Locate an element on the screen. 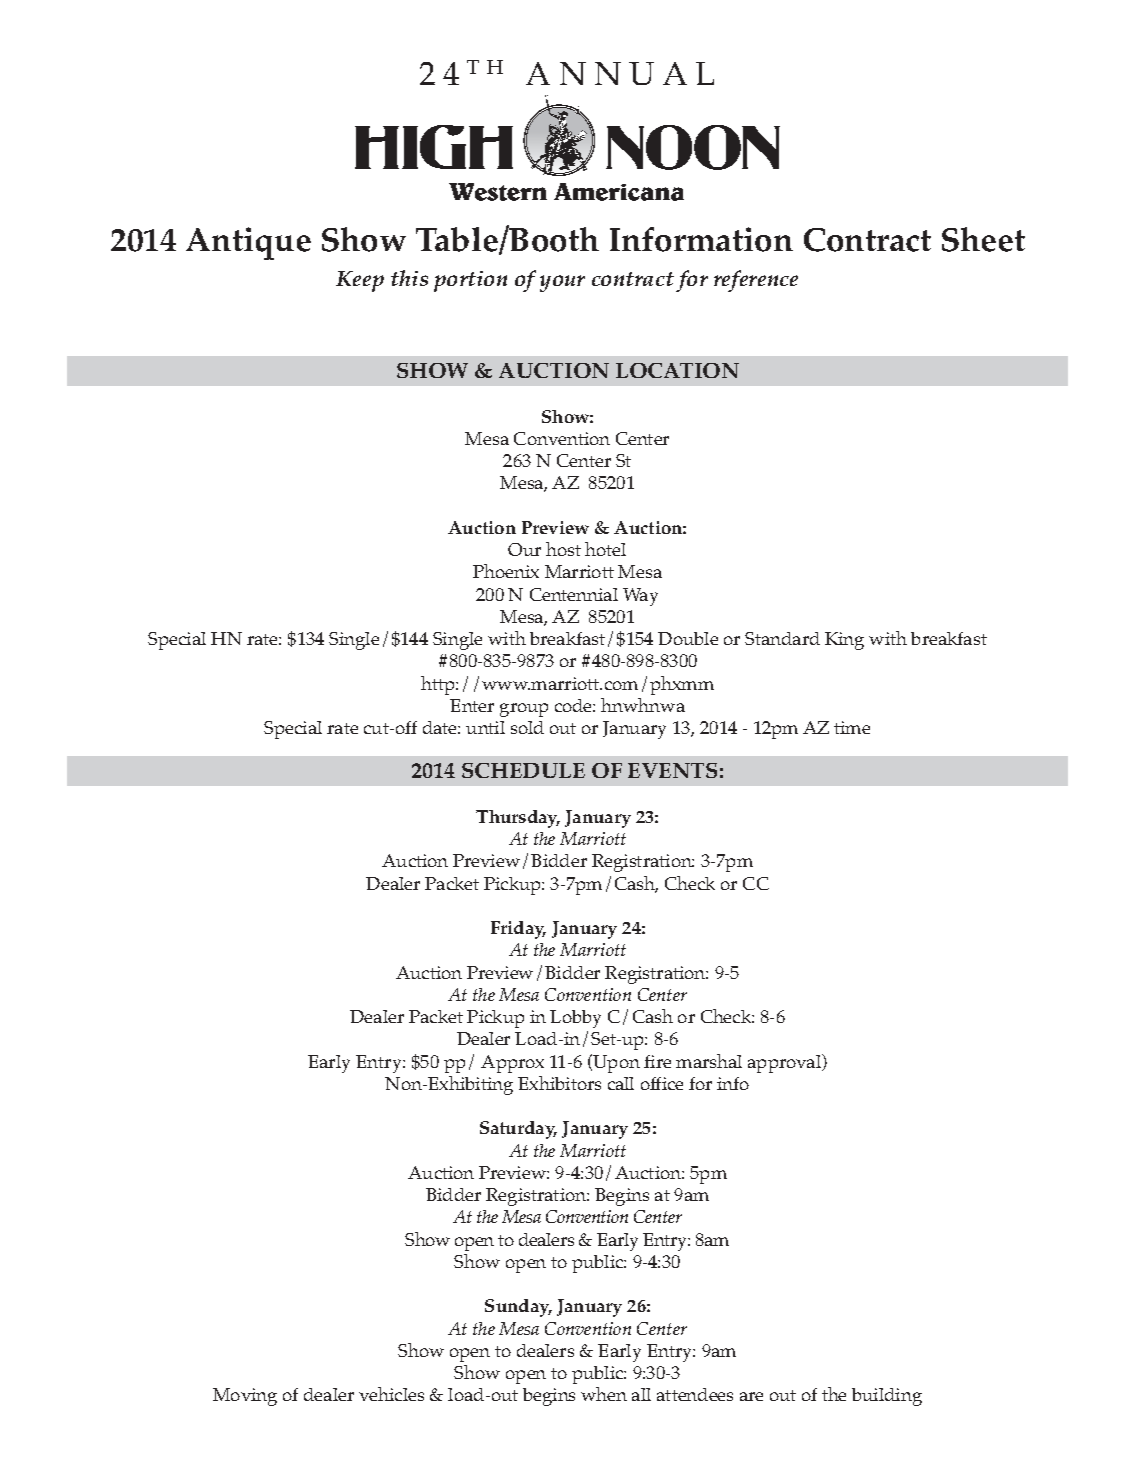 The height and width of the screenshot is (1468, 1135). hotel is located at coordinates (605, 549).
